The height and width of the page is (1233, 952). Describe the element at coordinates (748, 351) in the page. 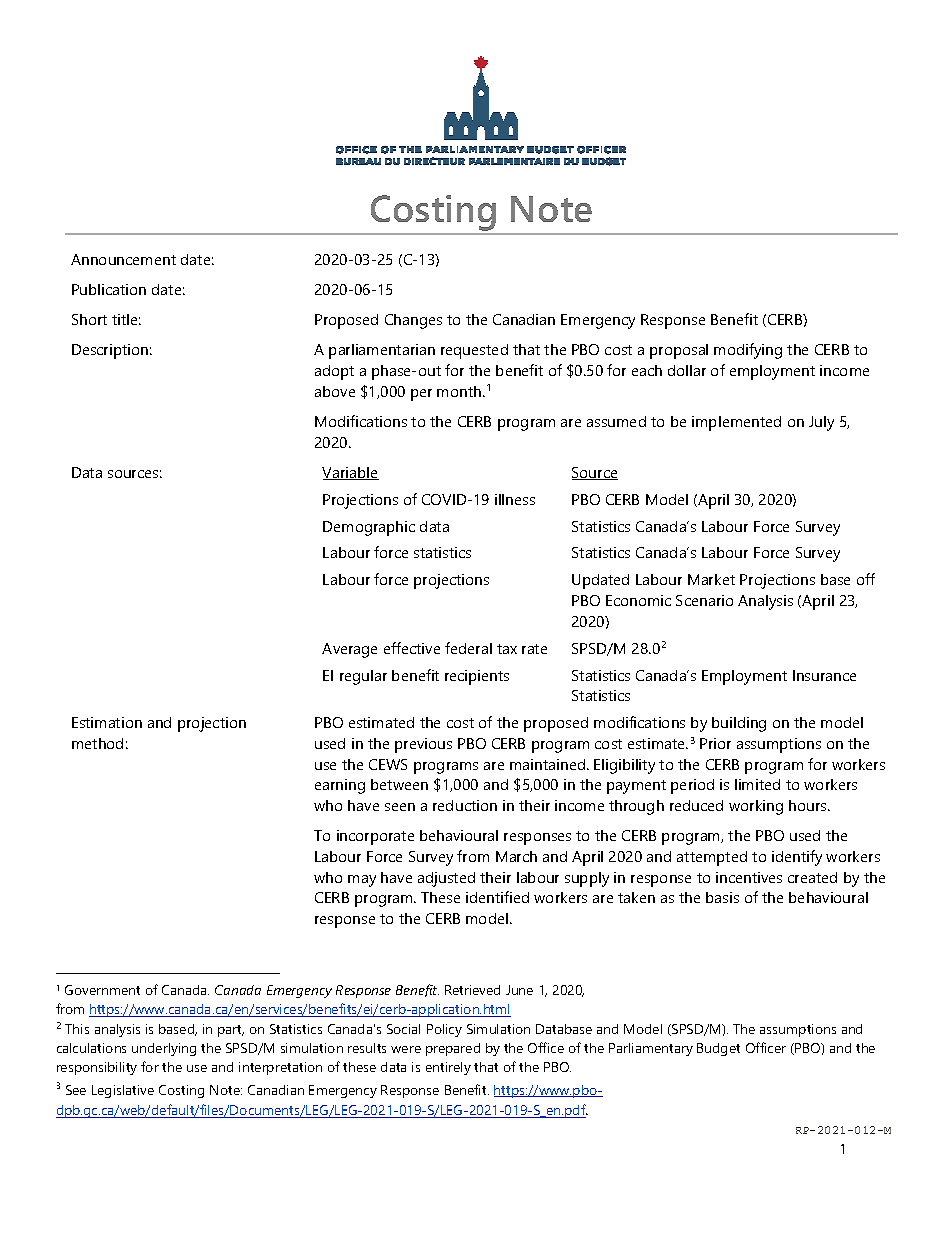

I see `modifying` at that location.
